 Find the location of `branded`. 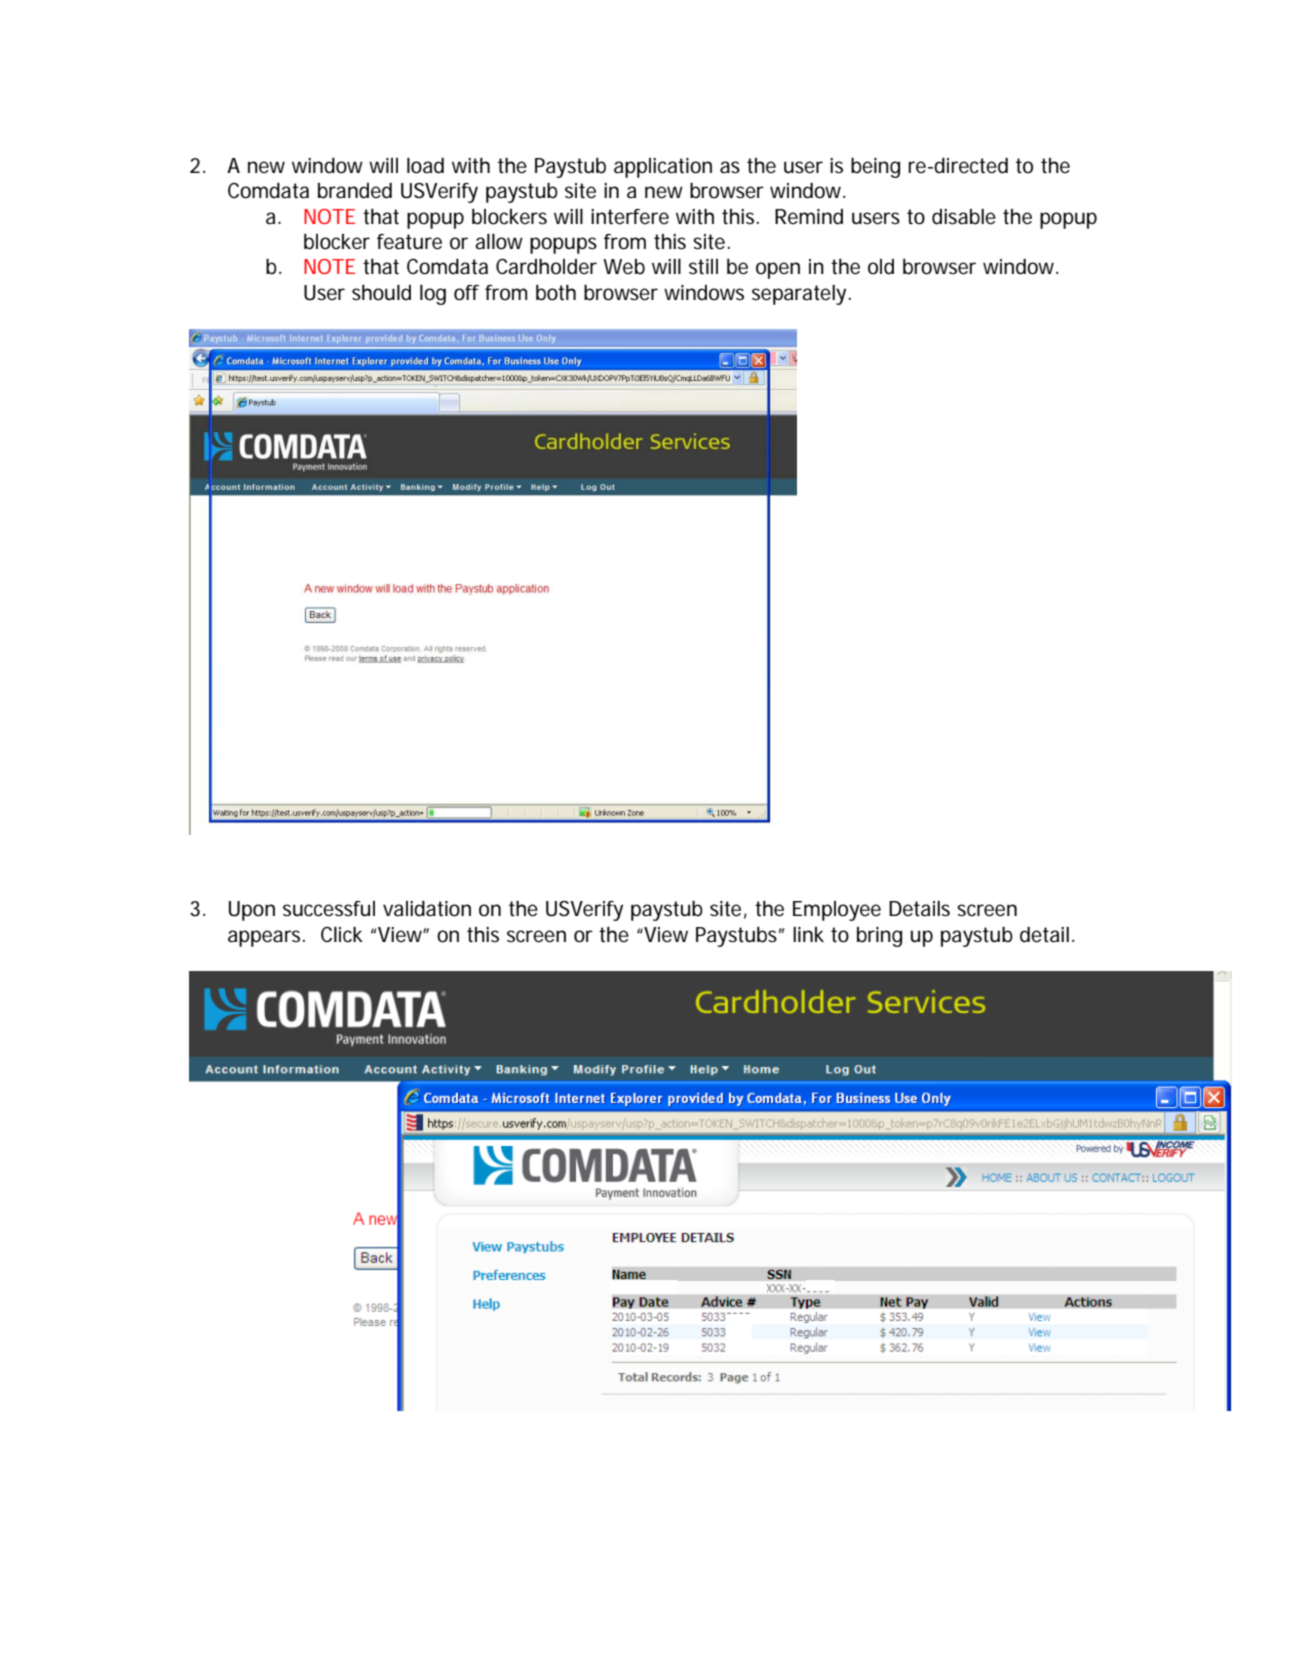

branded is located at coordinates (355, 190).
